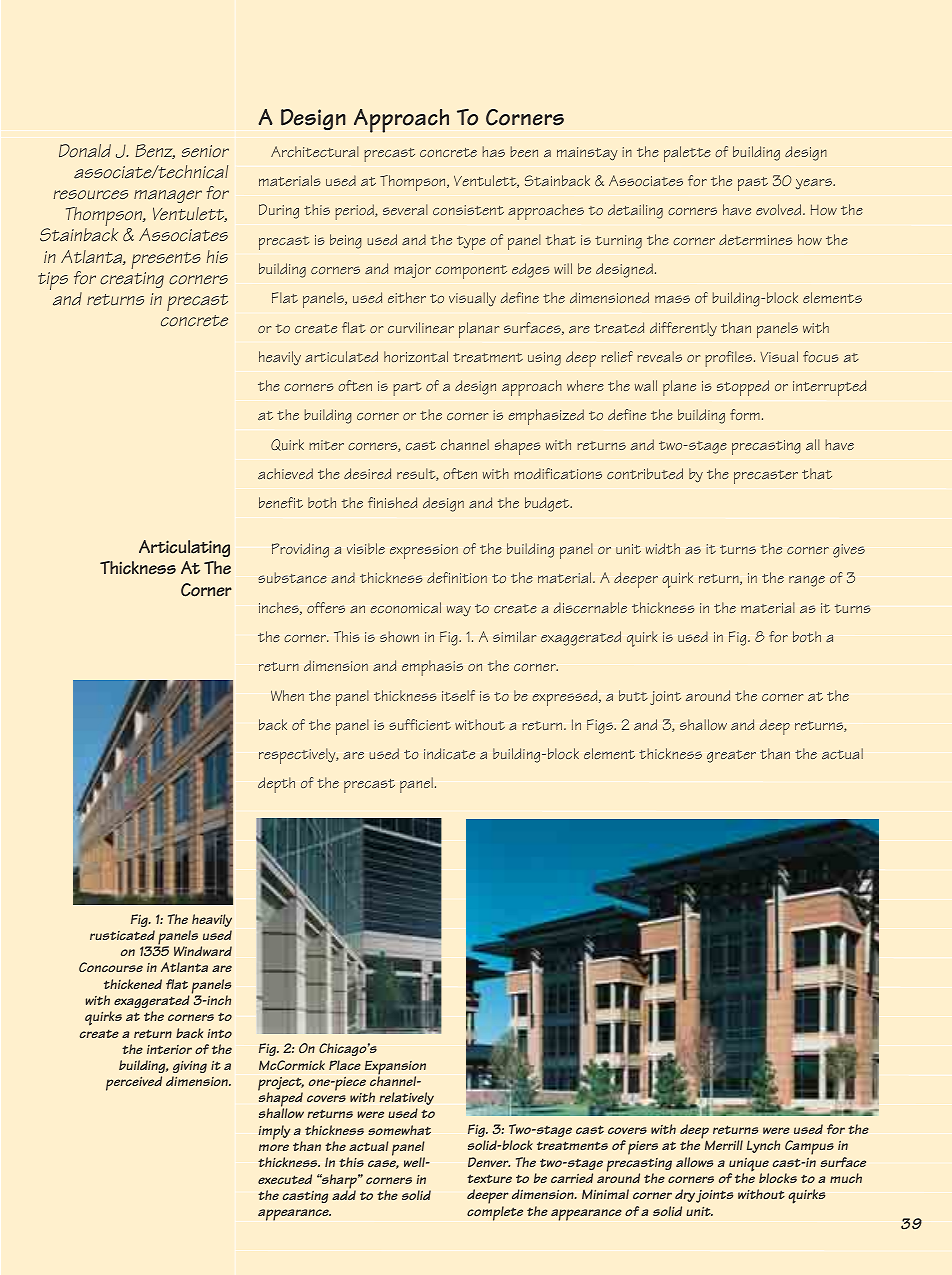 This page has width=952, height=1275. What do you see at coordinates (274, 1147) in the page?
I see `more` at bounding box center [274, 1147].
